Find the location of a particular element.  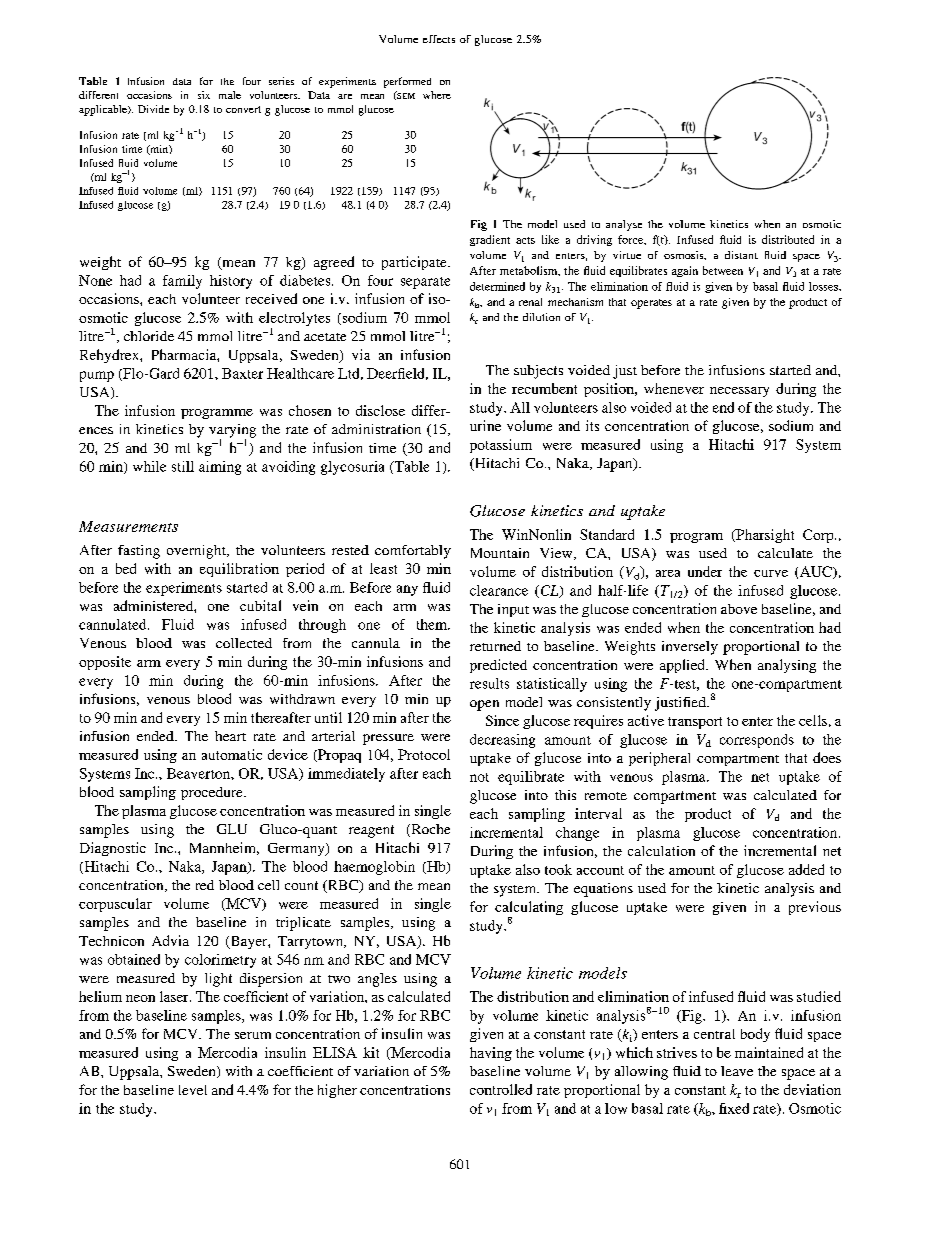

distributed is located at coordinates (788, 239).
